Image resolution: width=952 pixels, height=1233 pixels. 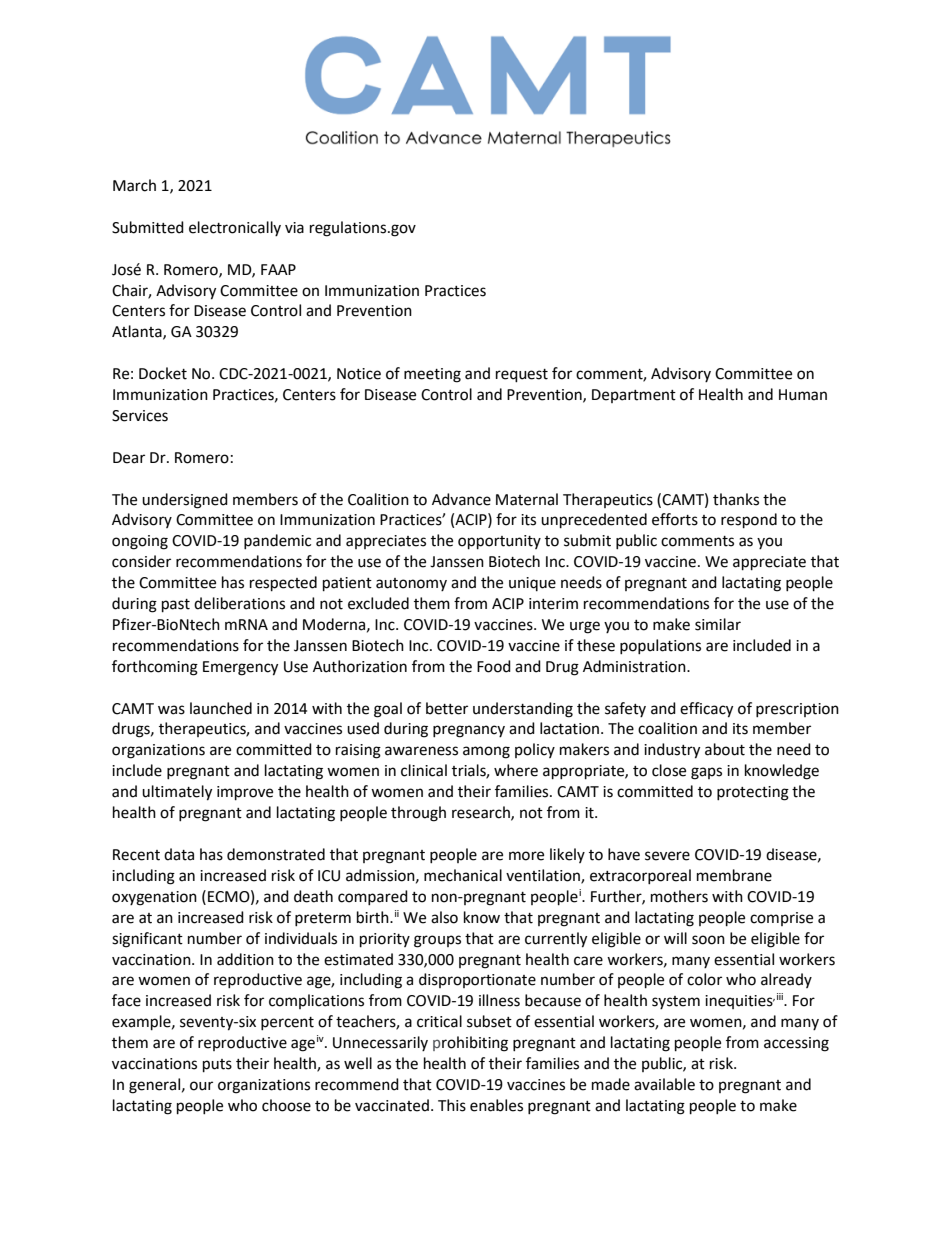 I want to click on electronically, so click(x=235, y=228).
